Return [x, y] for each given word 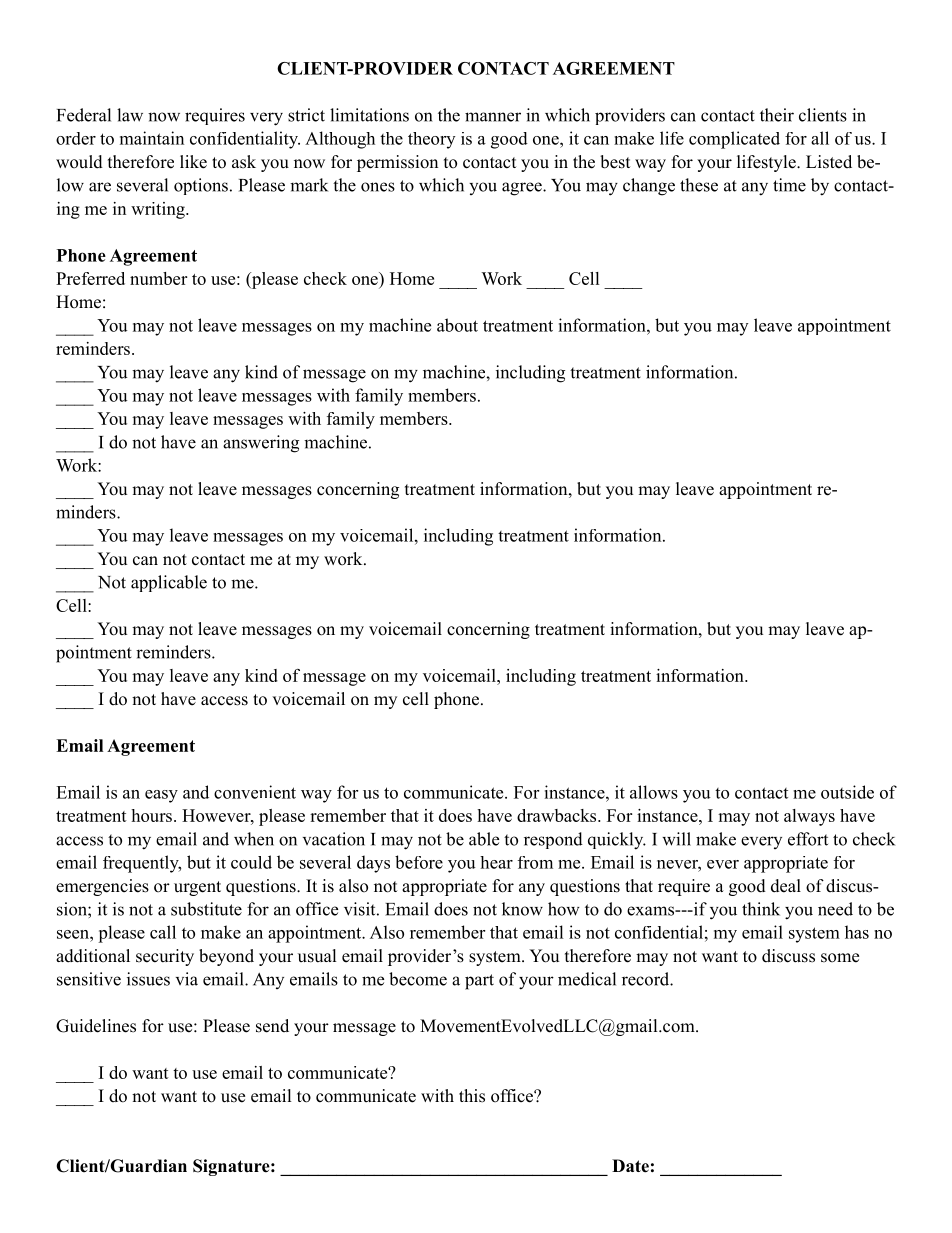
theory [431, 140]
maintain [152, 138]
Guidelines [96, 1026]
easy [161, 796]
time [789, 185]
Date [630, 1166]
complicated [734, 140]
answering [261, 444]
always [809, 817]
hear [496, 862]
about [457, 325]
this [472, 1096]
